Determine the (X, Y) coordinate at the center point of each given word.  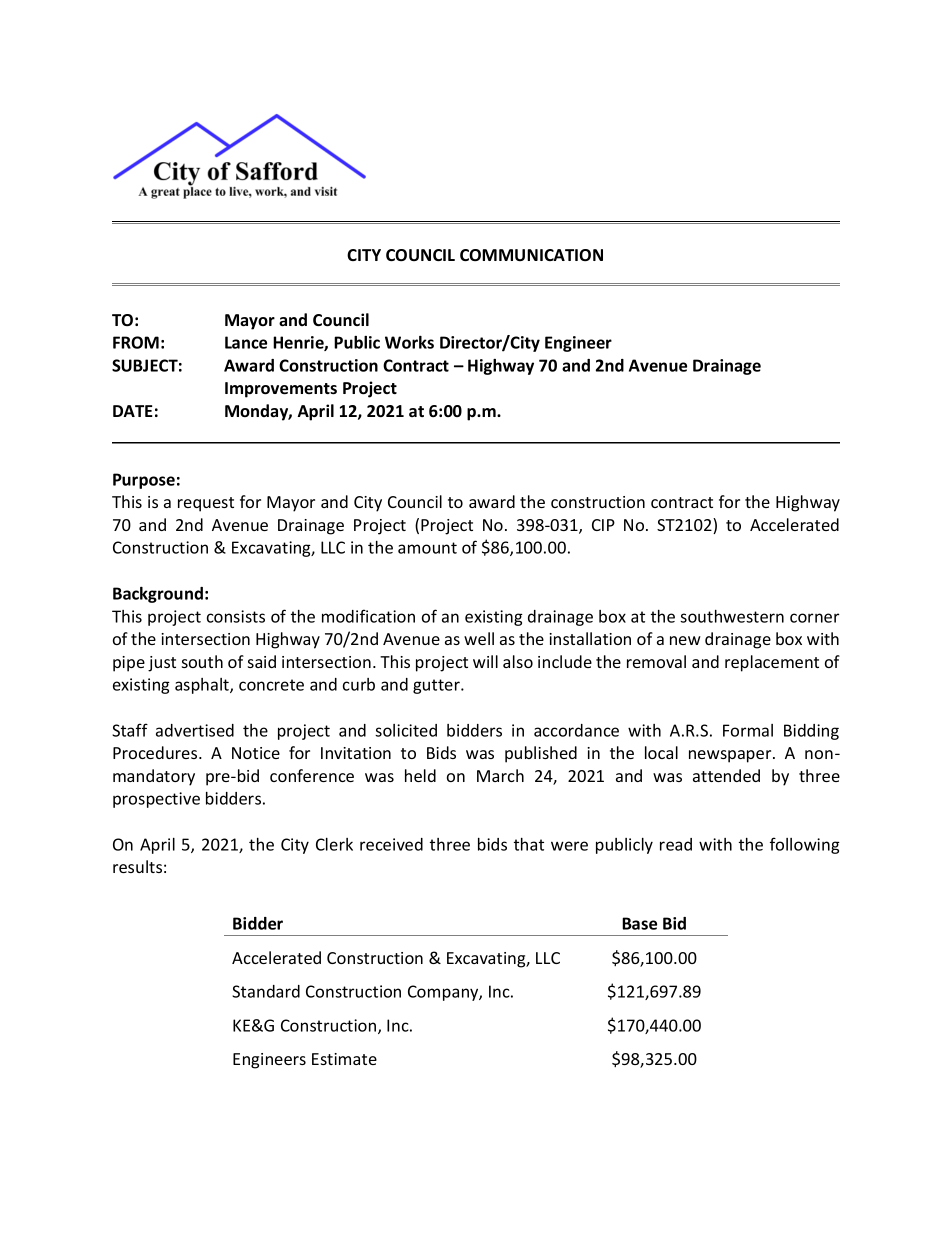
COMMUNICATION (531, 255)
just (162, 664)
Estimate (344, 1059)
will (485, 661)
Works (409, 342)
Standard (266, 991)
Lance (246, 342)
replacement (772, 663)
